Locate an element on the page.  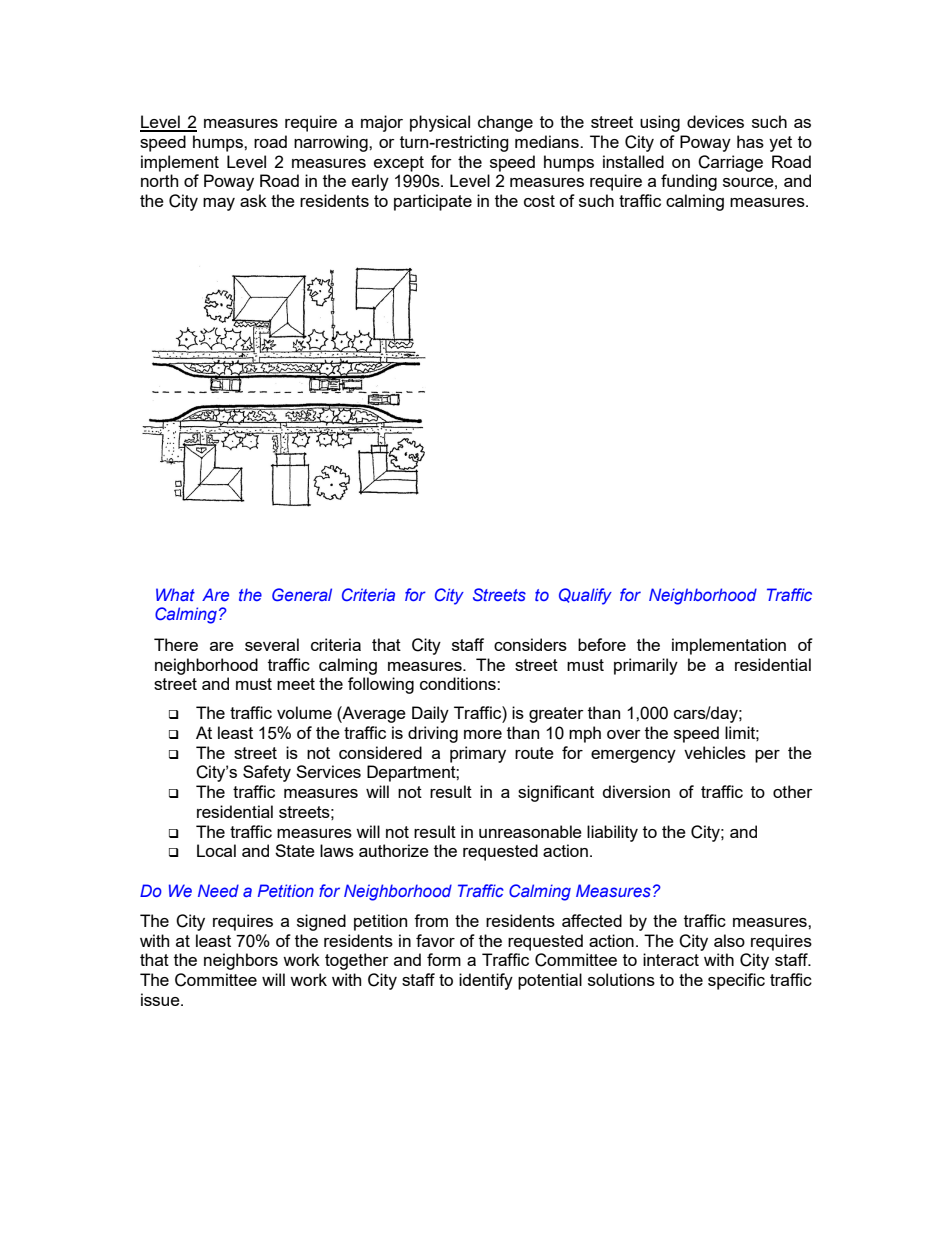
ask is located at coordinates (253, 200).
